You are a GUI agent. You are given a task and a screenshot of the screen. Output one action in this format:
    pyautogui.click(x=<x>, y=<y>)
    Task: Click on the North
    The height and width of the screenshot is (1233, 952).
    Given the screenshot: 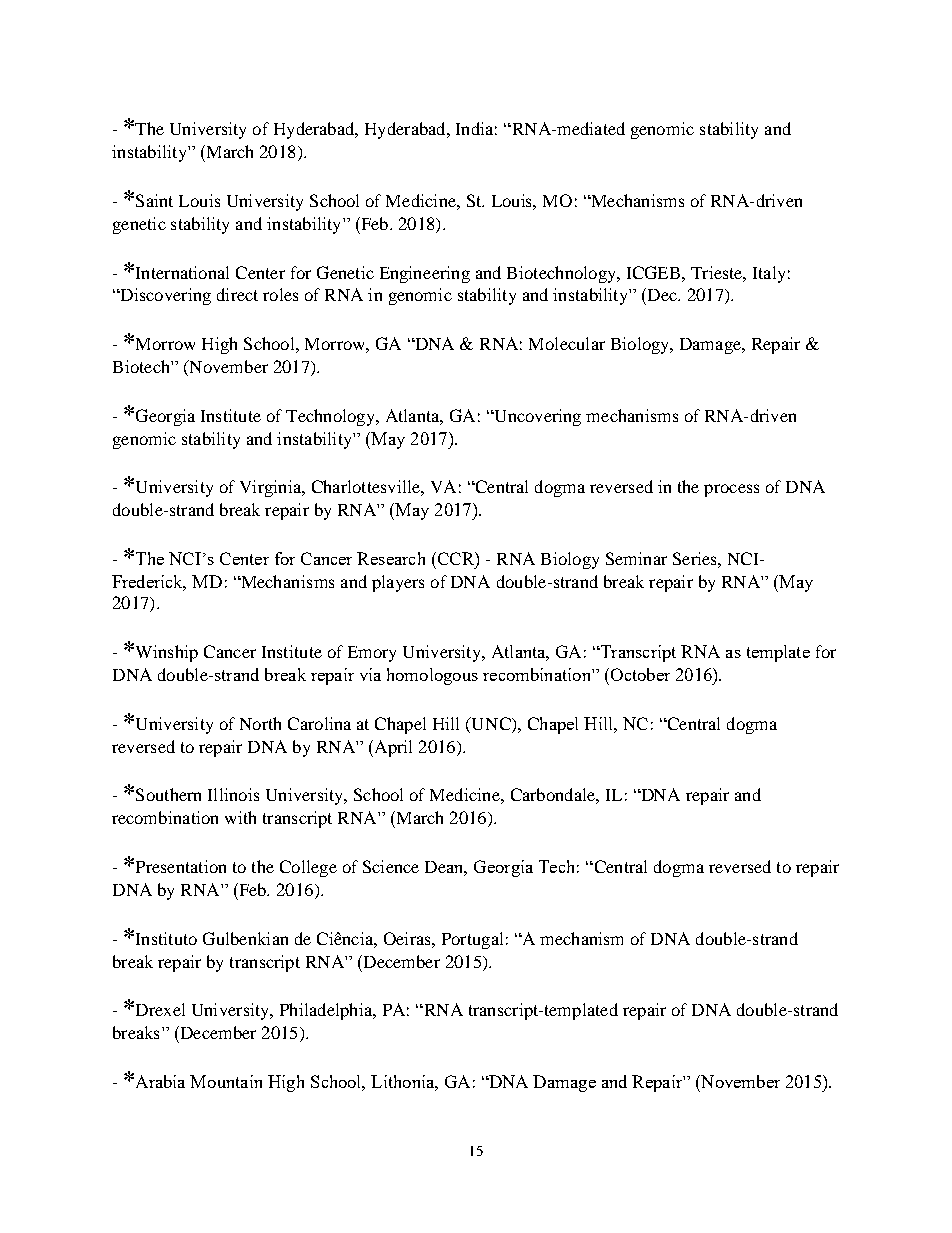 What is the action you would take?
    pyautogui.click(x=260, y=723)
